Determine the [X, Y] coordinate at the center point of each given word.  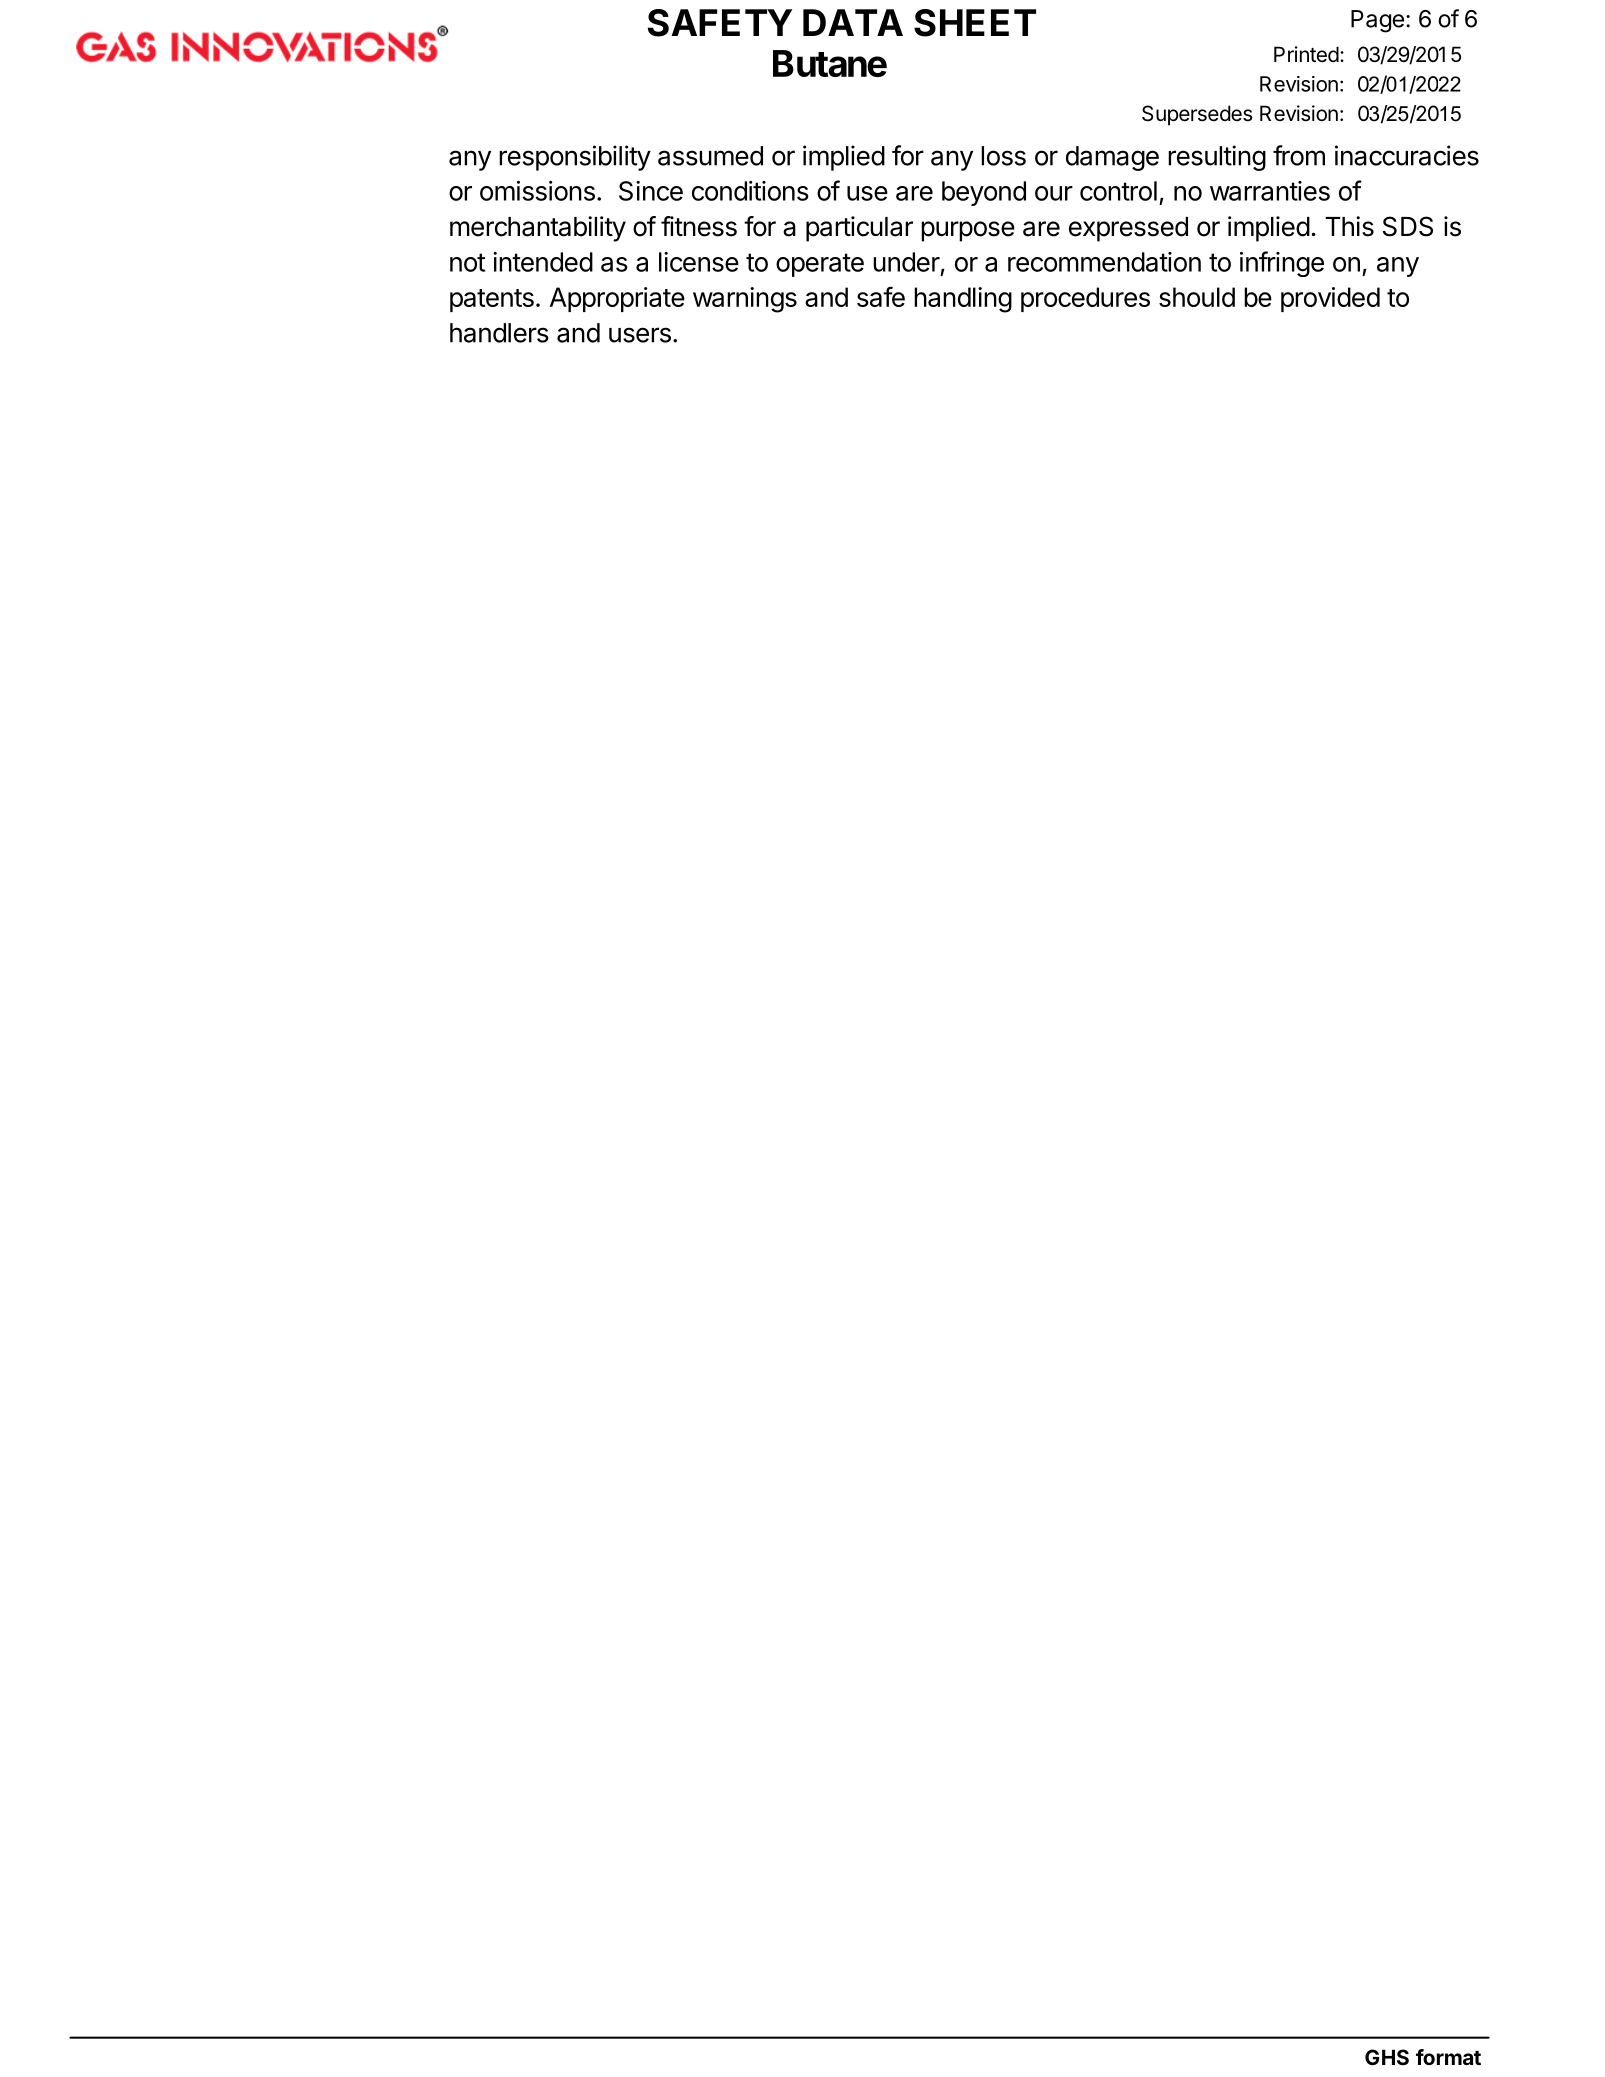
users [640, 335]
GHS [1387, 2057]
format [1448, 2057]
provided [1330, 299]
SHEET [975, 23]
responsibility [575, 158]
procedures [1085, 299]
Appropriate [617, 299]
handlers [499, 333]
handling [963, 300]
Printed [1306, 54]
